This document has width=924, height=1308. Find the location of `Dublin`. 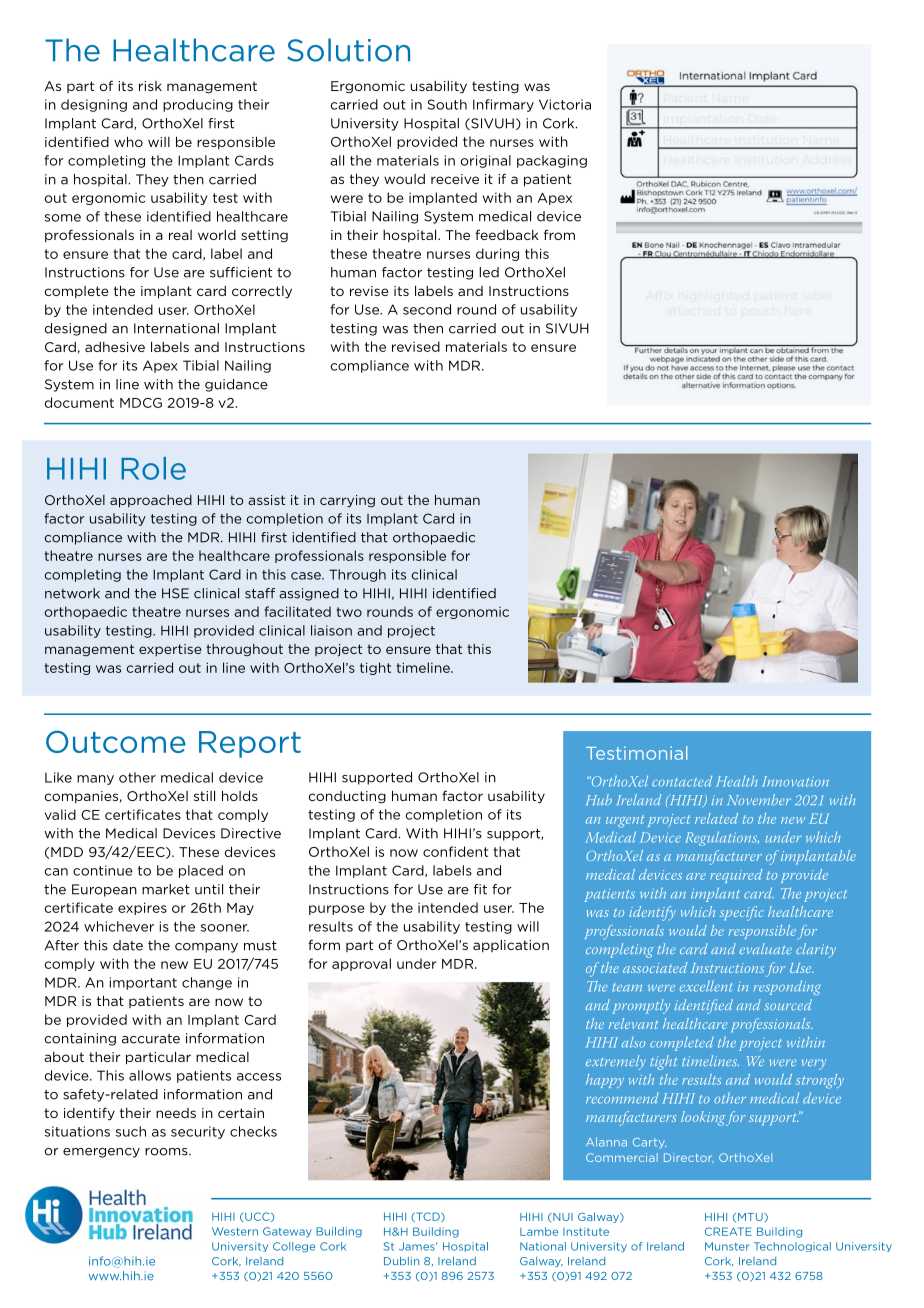

Dublin is located at coordinates (401, 1261).
